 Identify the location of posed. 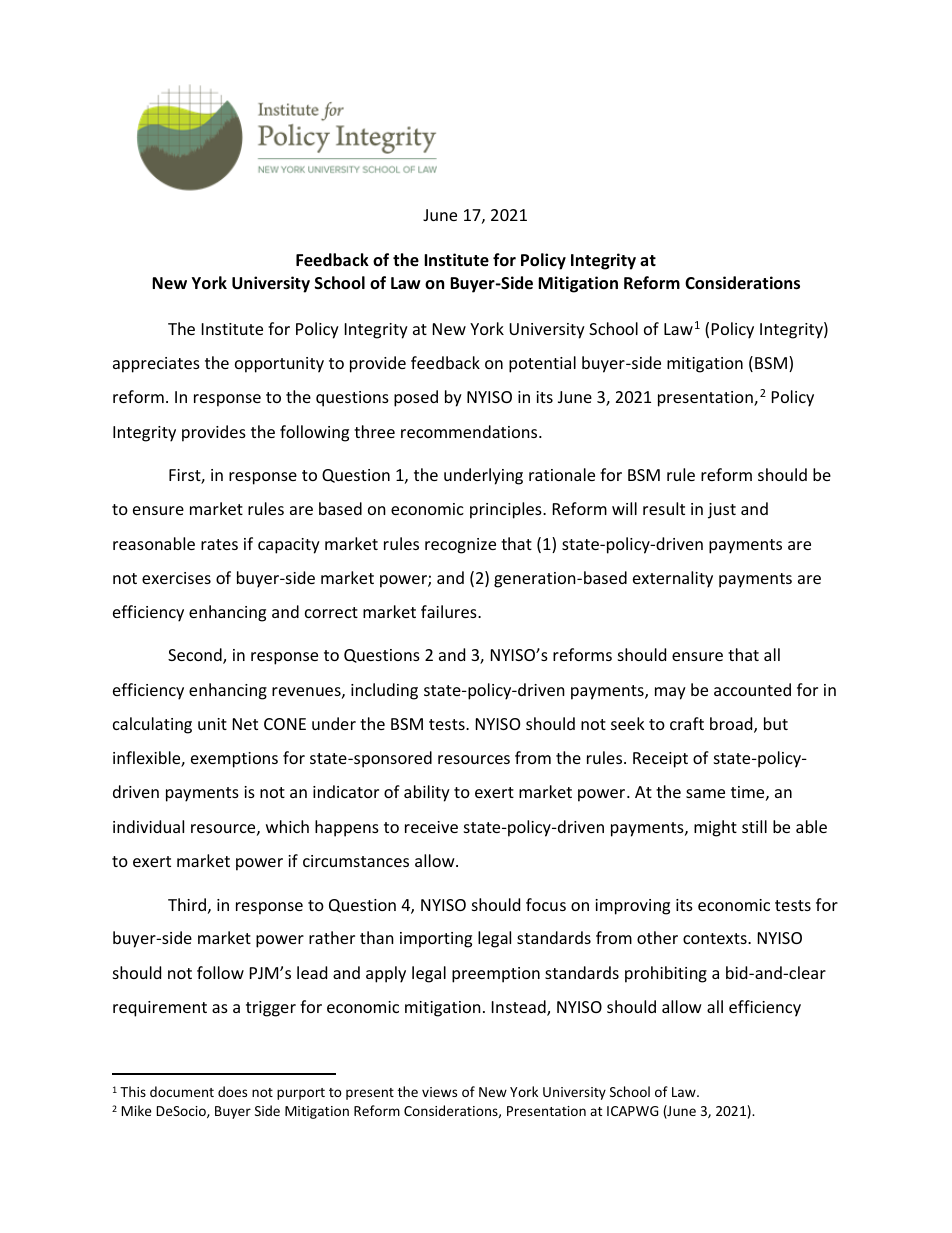
(416, 398).
